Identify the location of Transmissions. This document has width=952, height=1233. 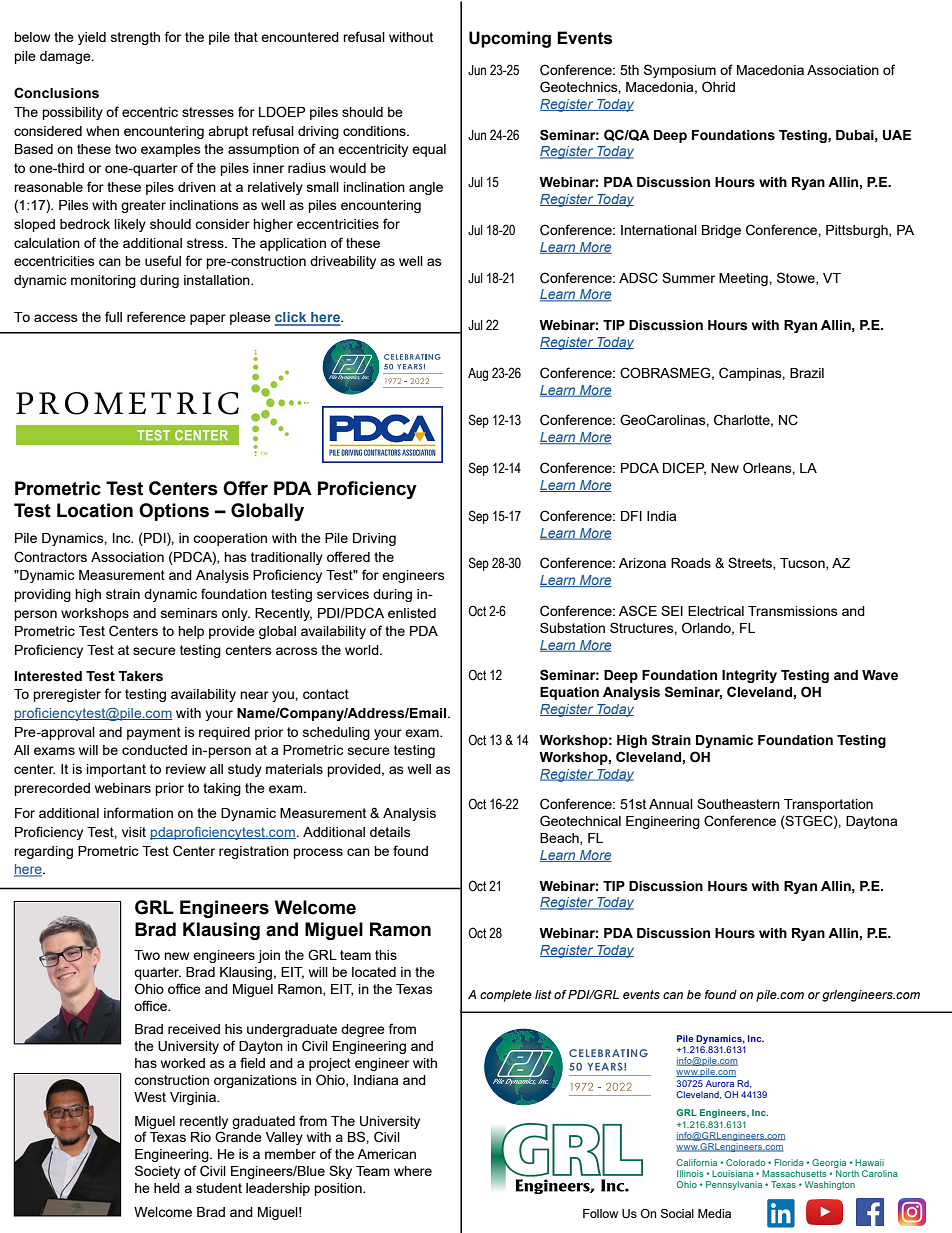
(793, 611).
